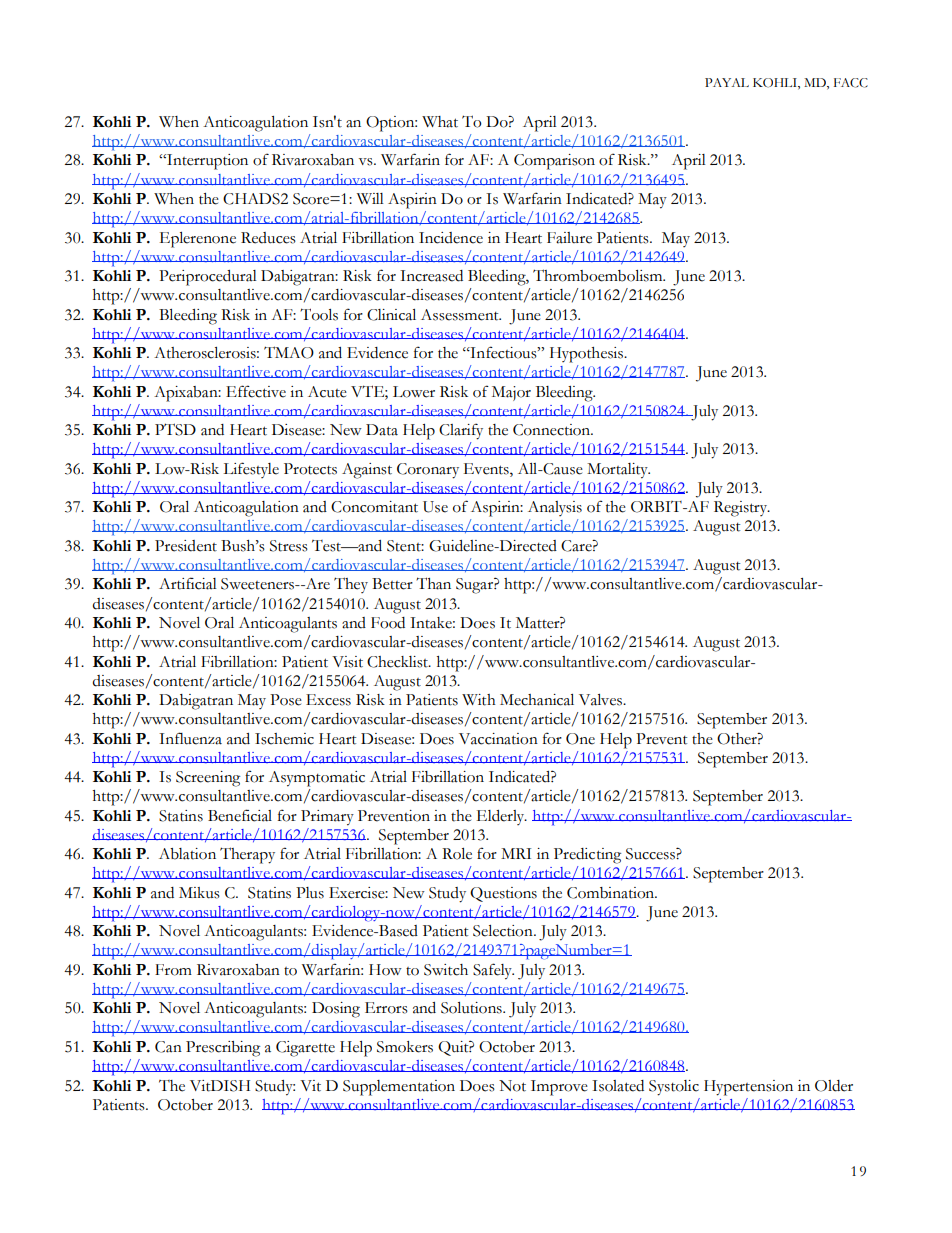 The height and width of the screenshot is (1233, 952). I want to click on Interruption, so click(206, 162).
